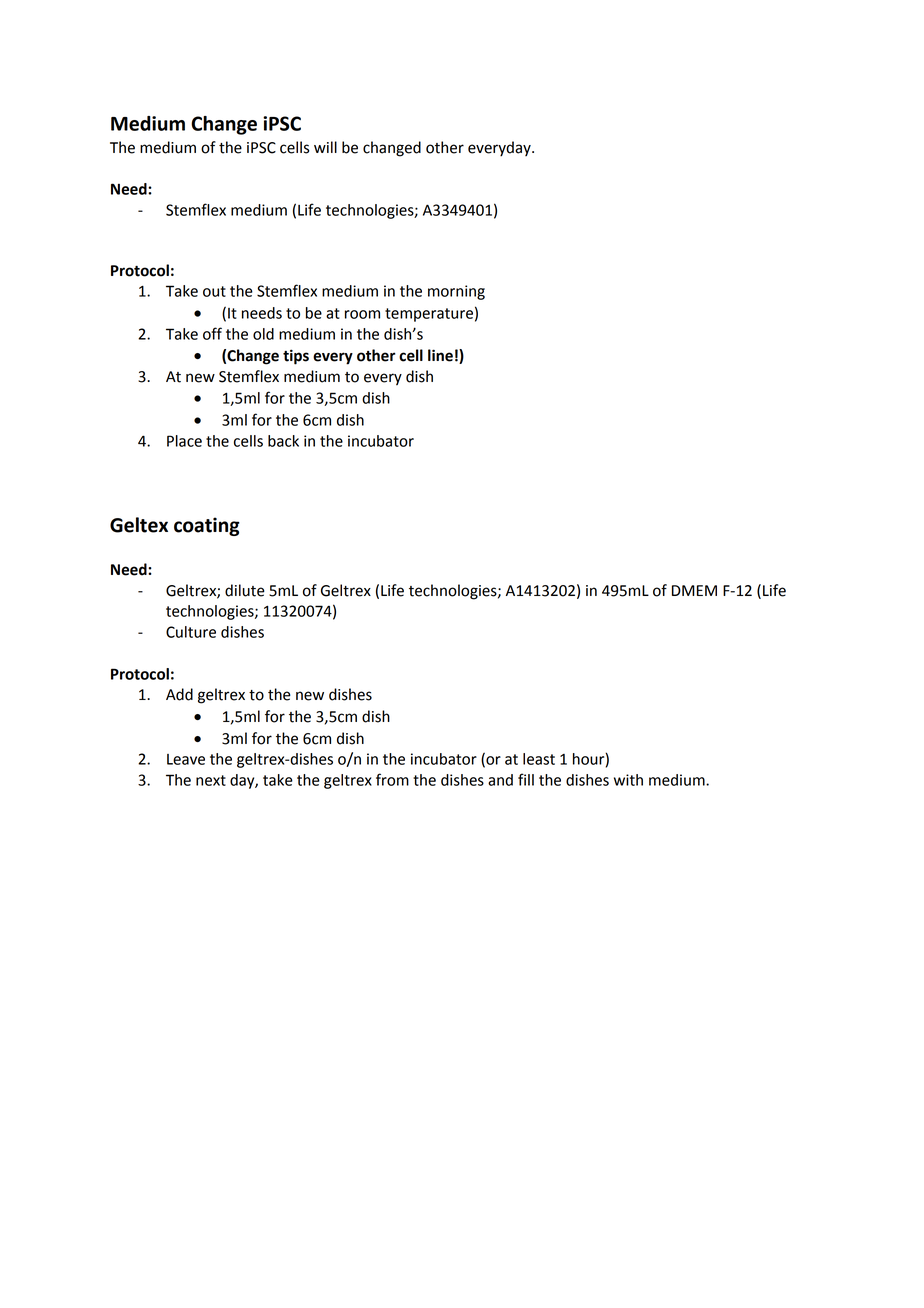 The width and height of the screenshot is (924, 1308). What do you see at coordinates (429, 315) in the screenshot?
I see `temperature` at bounding box center [429, 315].
